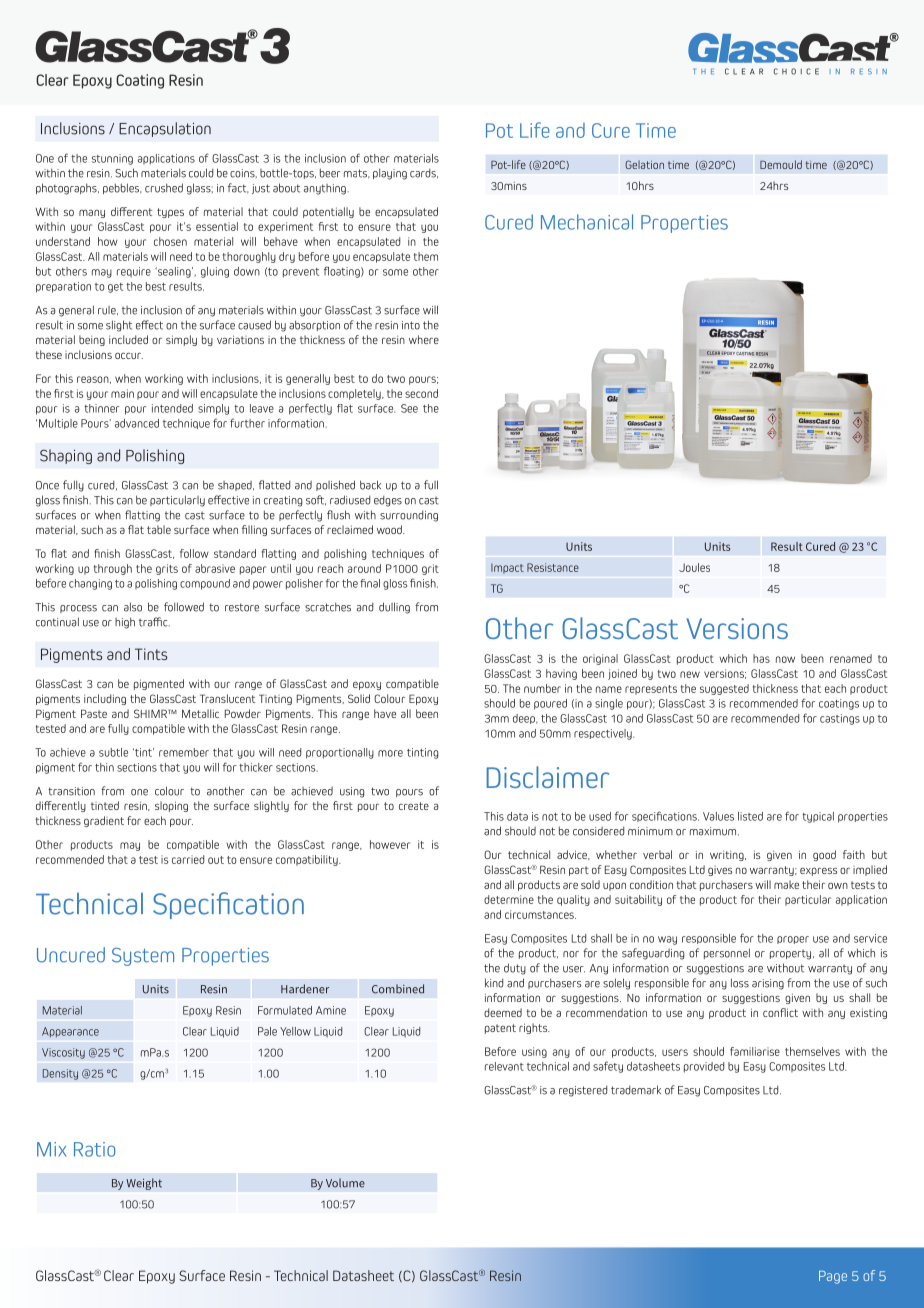 This document has width=924, height=1308. I want to click on stunning, so click(112, 159).
